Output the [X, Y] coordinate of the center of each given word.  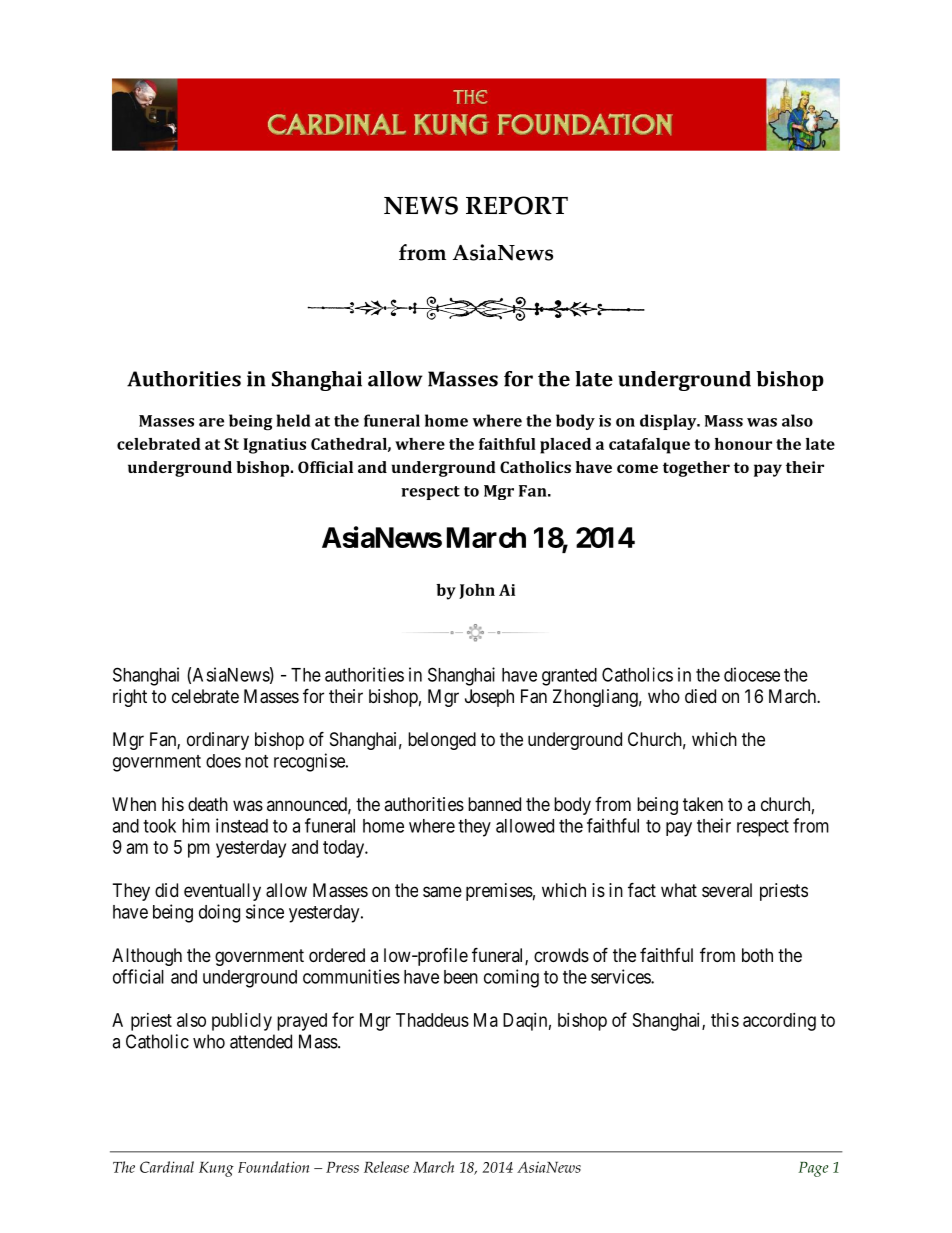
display [669, 422]
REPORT [517, 205]
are [211, 422]
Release [386, 1167]
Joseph [489, 698]
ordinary [218, 741]
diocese [752, 674]
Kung [216, 1169]
